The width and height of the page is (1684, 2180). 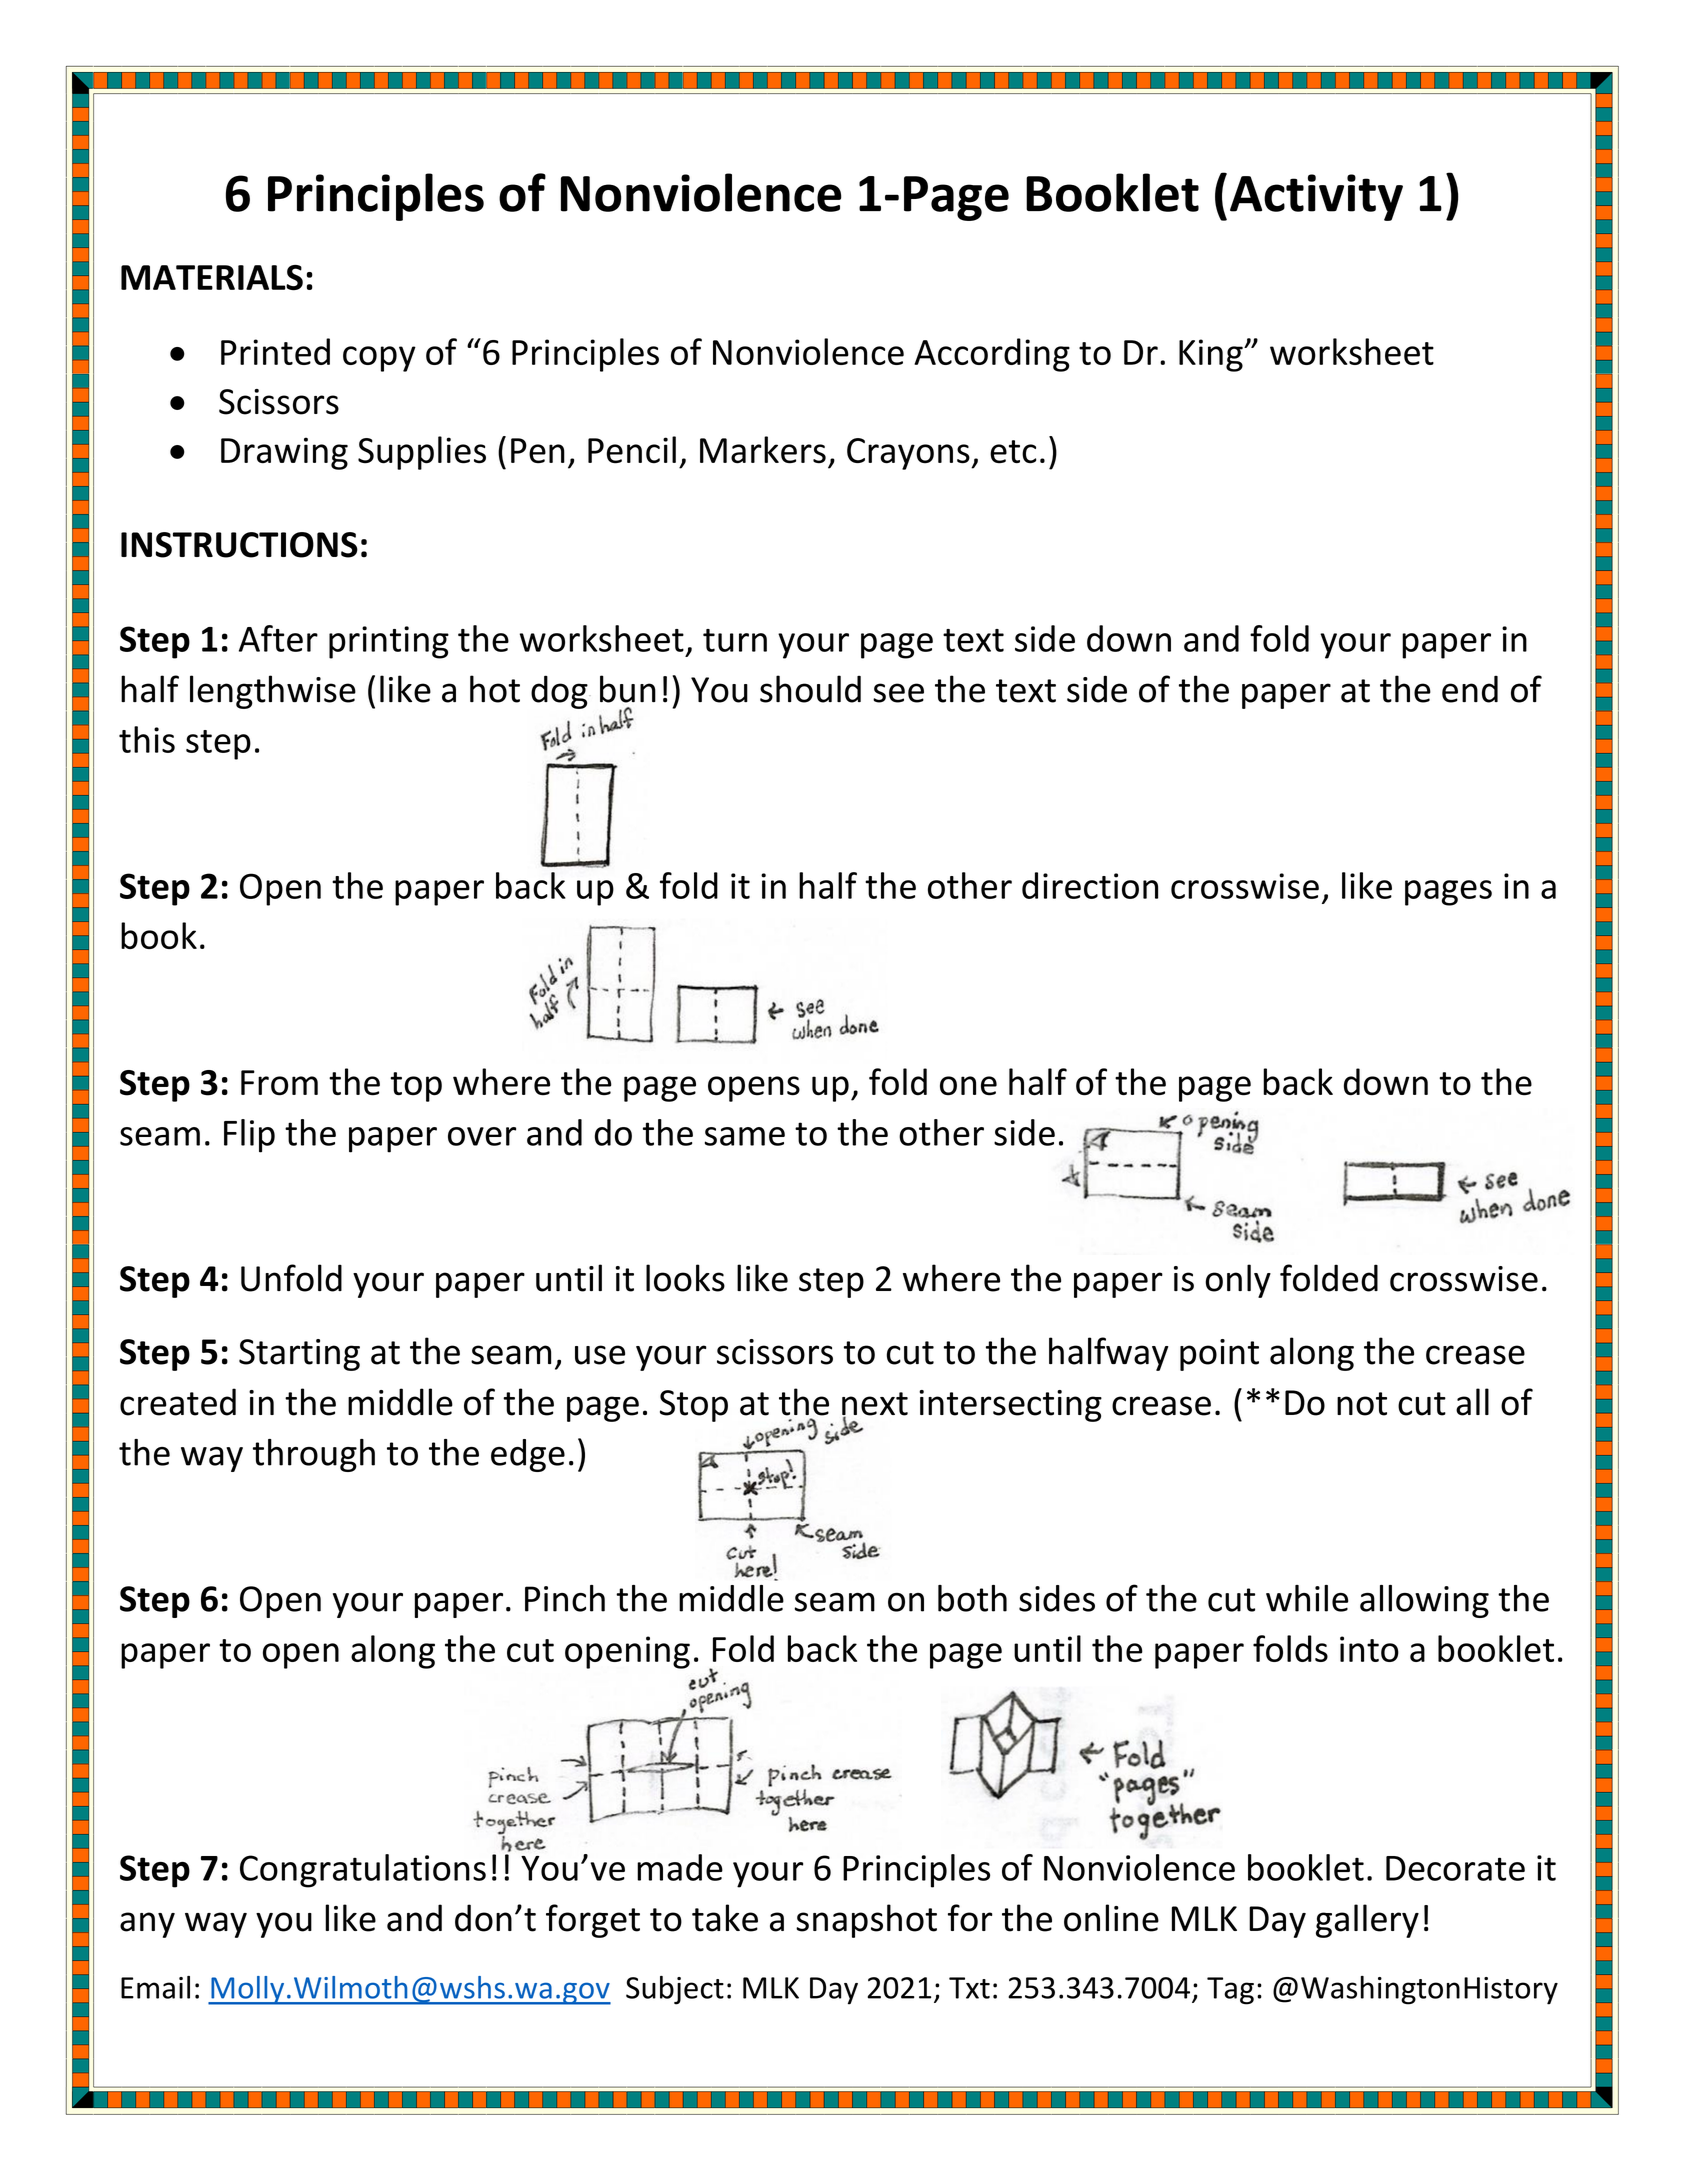 I want to click on Activity, so click(x=1316, y=197).
